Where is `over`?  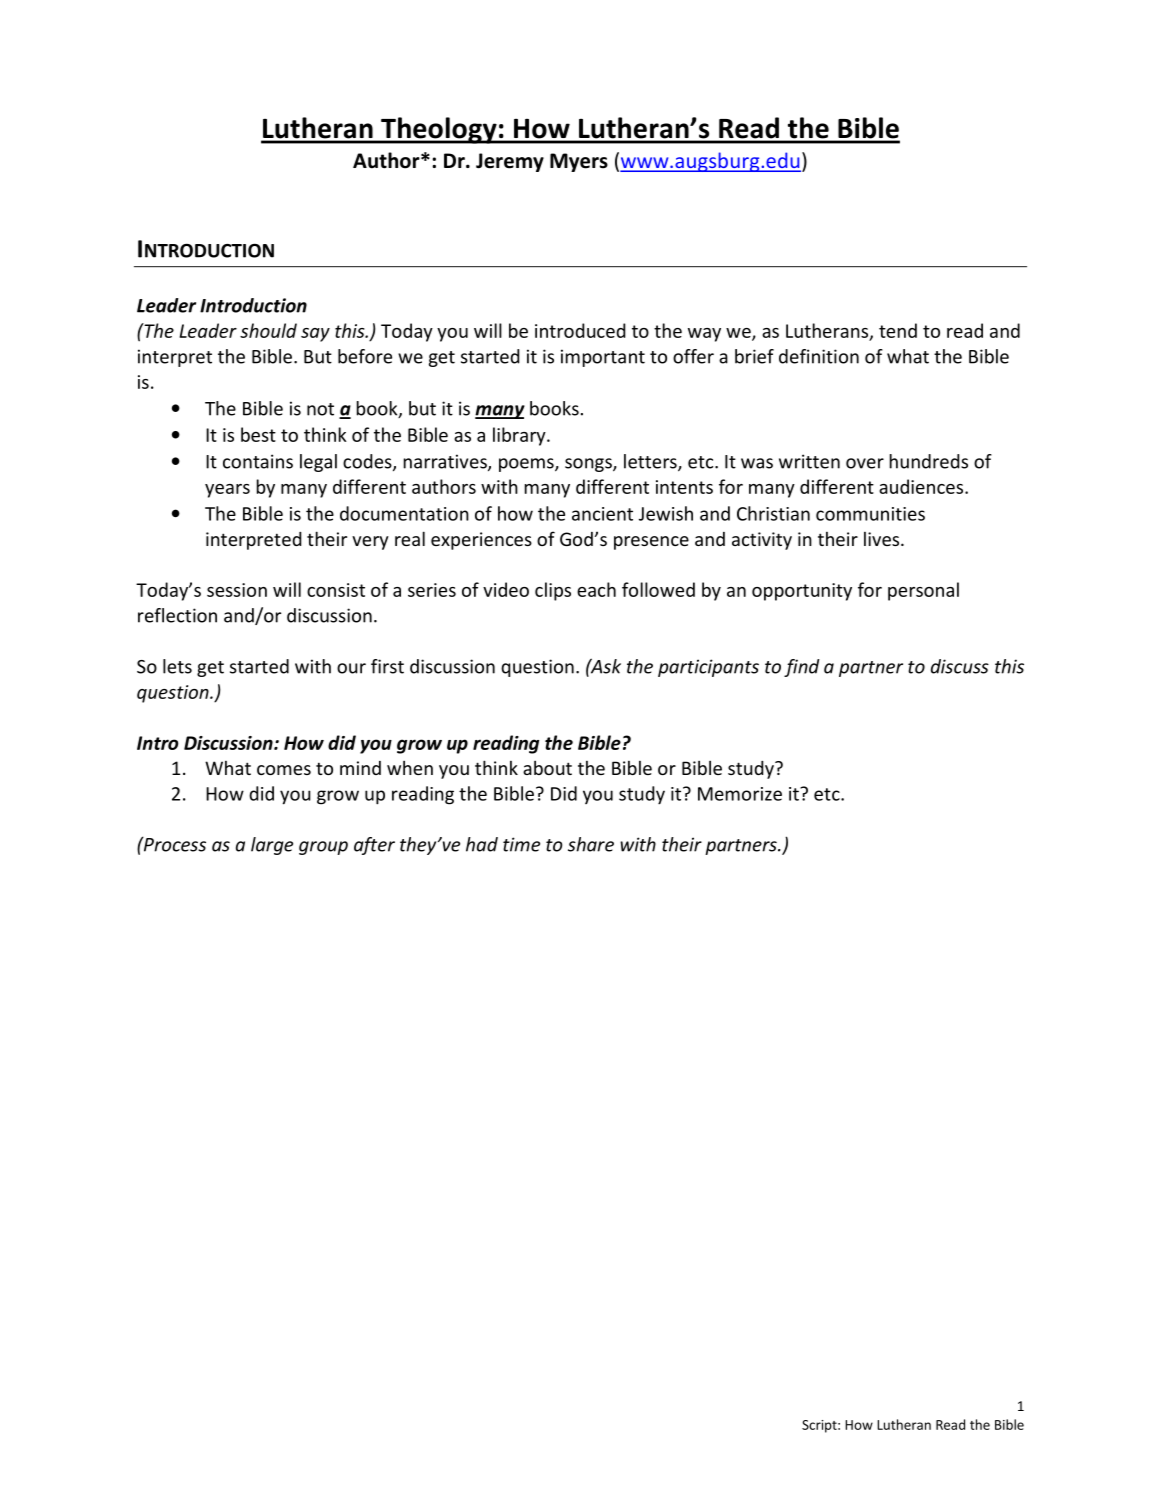
over is located at coordinates (865, 463).
